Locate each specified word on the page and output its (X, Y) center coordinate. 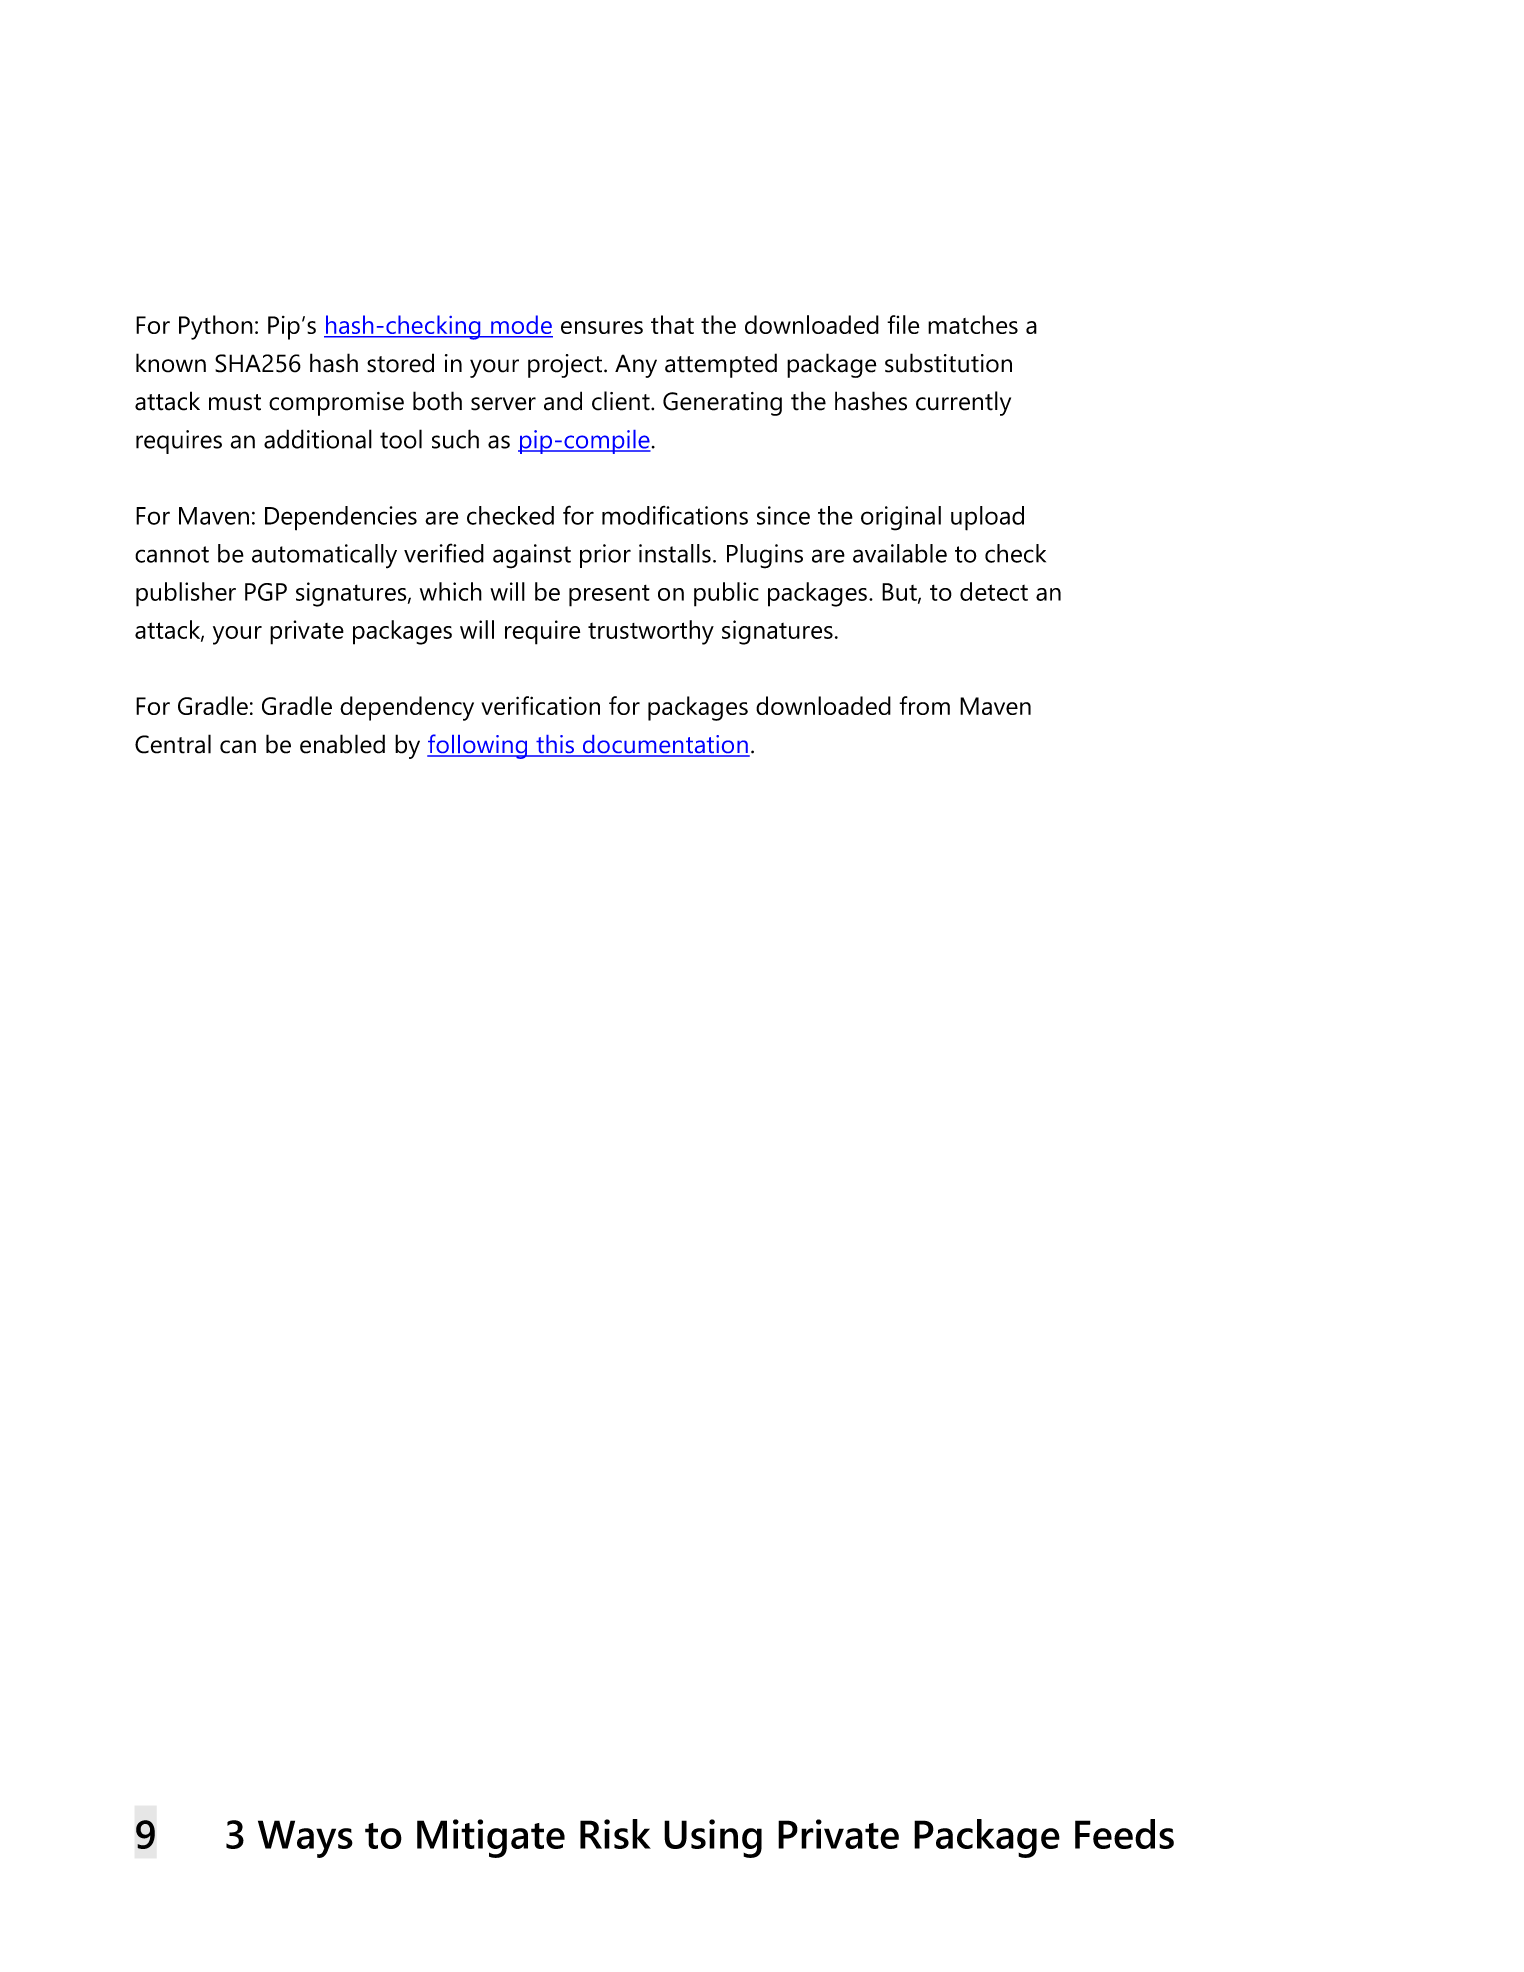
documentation (665, 745)
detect (994, 591)
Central (173, 744)
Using (713, 1838)
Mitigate (491, 1838)
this (555, 745)
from (924, 705)
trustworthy (651, 632)
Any (636, 366)
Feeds (1124, 1834)
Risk (615, 1834)
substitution (948, 363)
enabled (342, 744)
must (235, 402)
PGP (266, 592)
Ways (305, 1839)
